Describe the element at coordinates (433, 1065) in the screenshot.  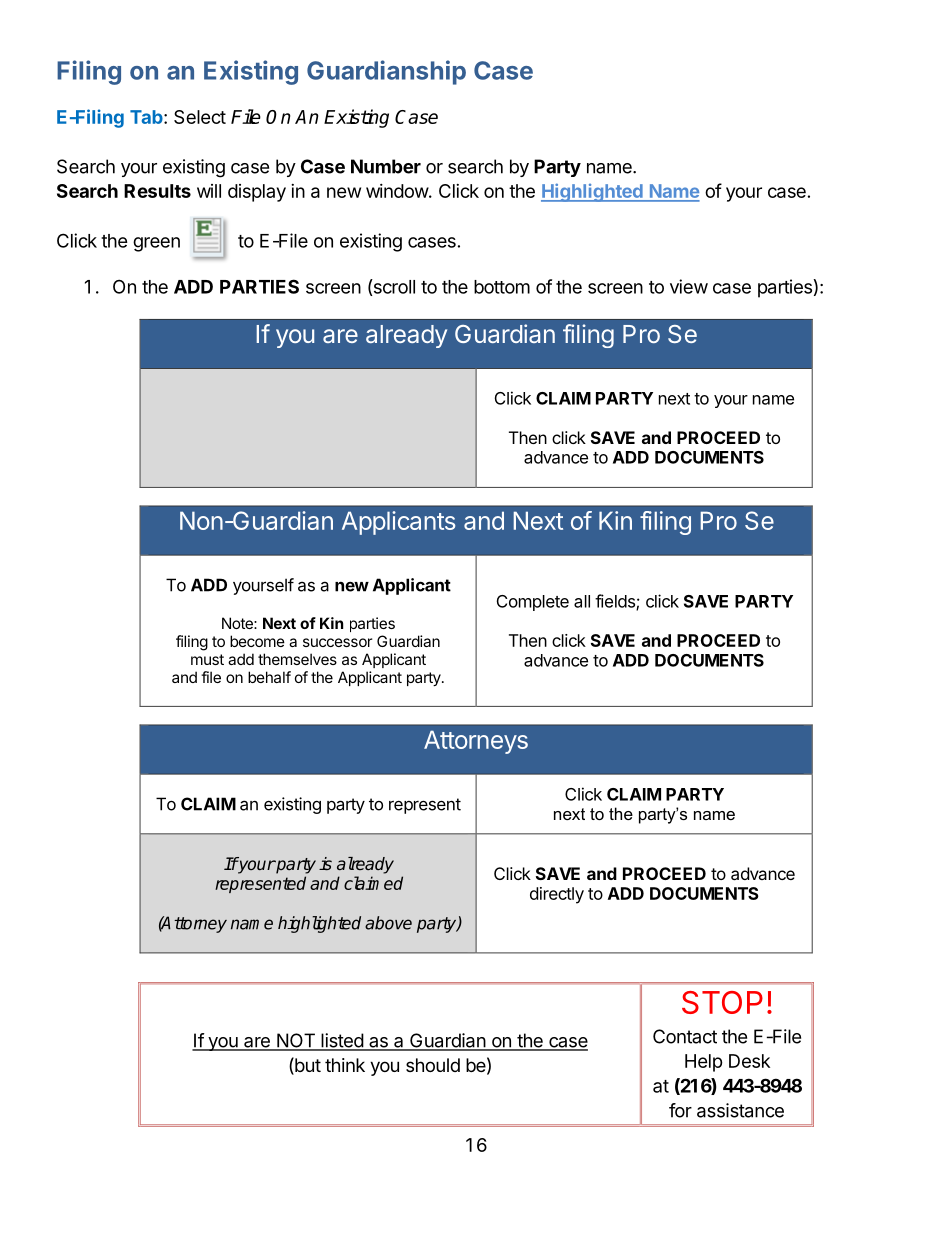
I see `should` at that location.
